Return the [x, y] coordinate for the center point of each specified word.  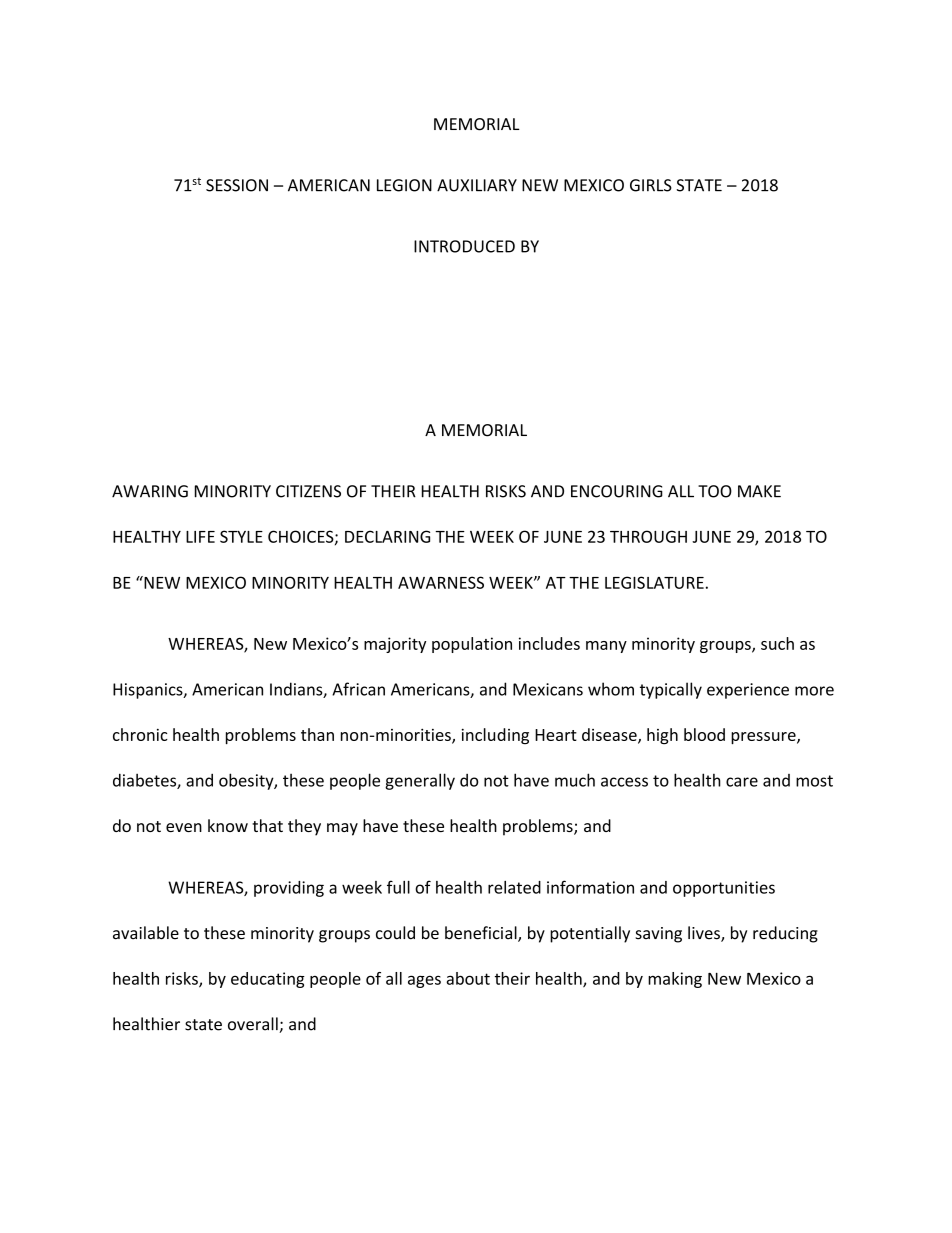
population [472, 645]
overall [254, 1025]
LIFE [200, 537]
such [777, 643]
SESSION [237, 185]
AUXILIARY [477, 185]
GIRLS [651, 185]
